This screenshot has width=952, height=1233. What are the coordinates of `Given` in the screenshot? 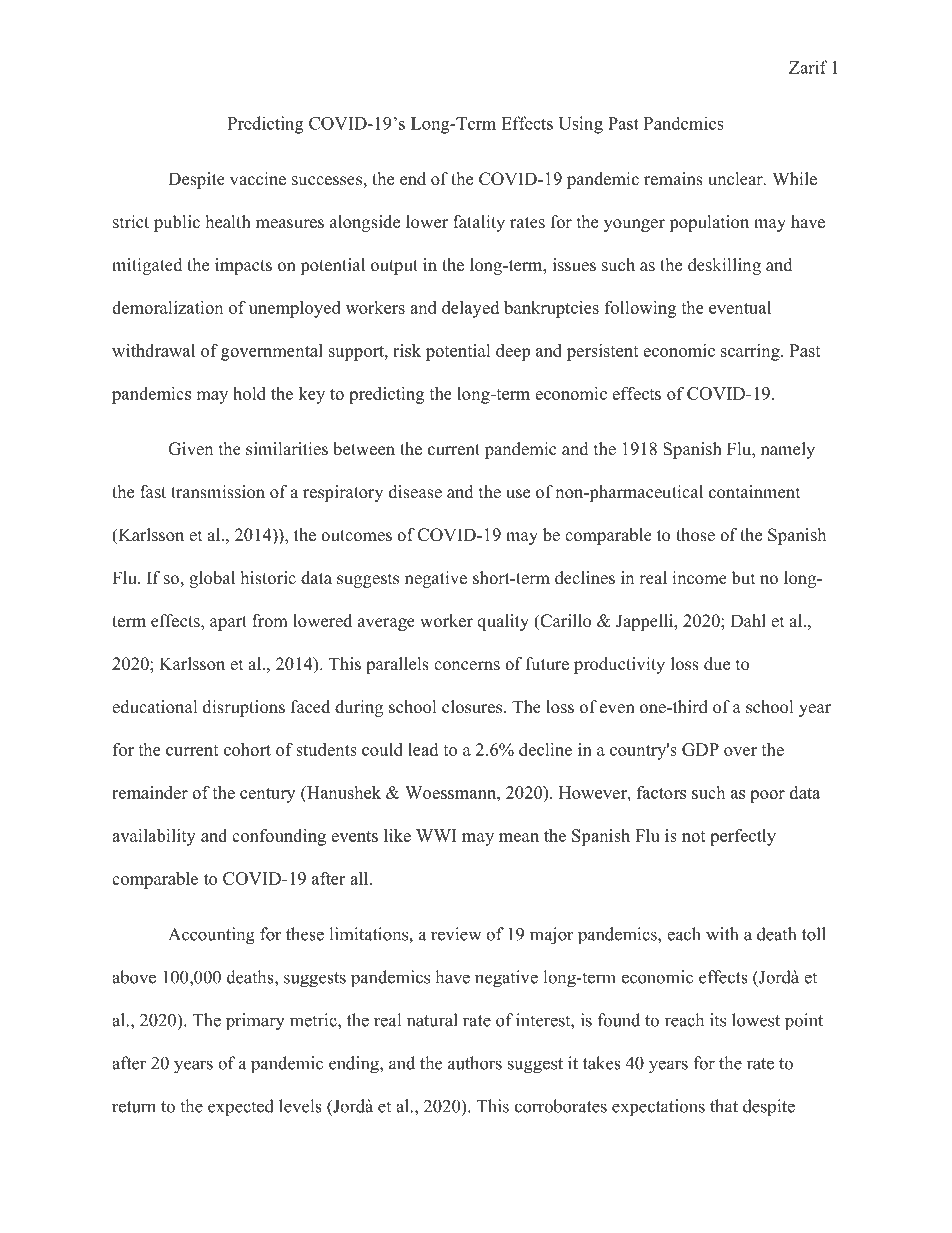 It's located at (190, 449).
